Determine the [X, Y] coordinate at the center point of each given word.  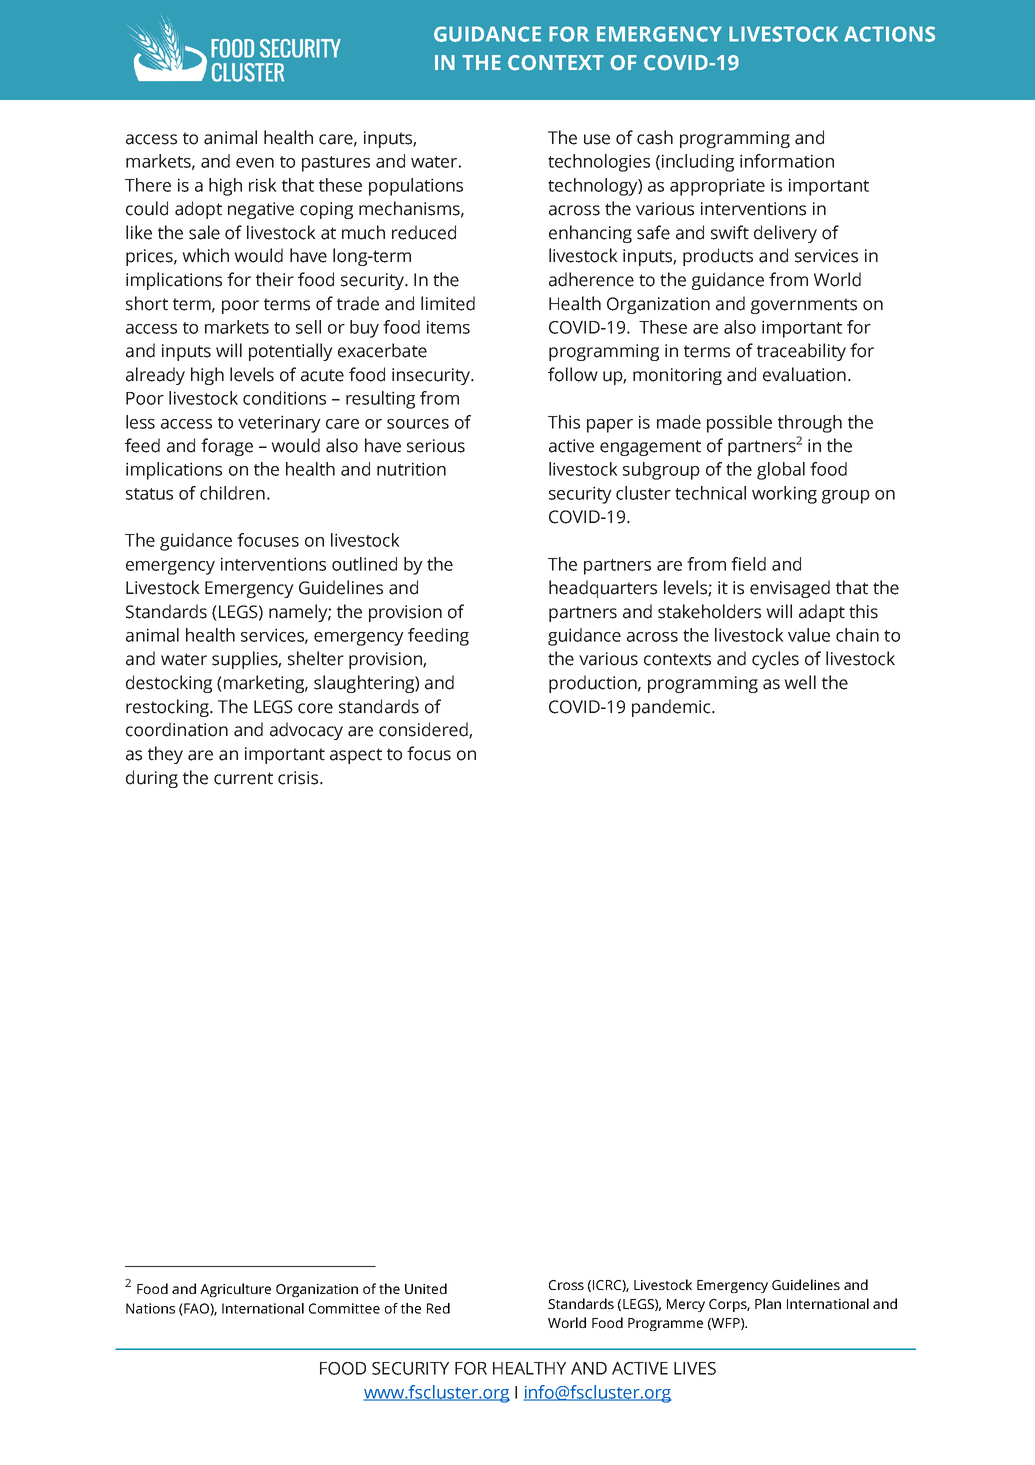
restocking [168, 708]
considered [424, 730]
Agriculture [235, 1290]
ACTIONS [889, 34]
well [800, 682]
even [255, 163]
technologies [599, 163]
